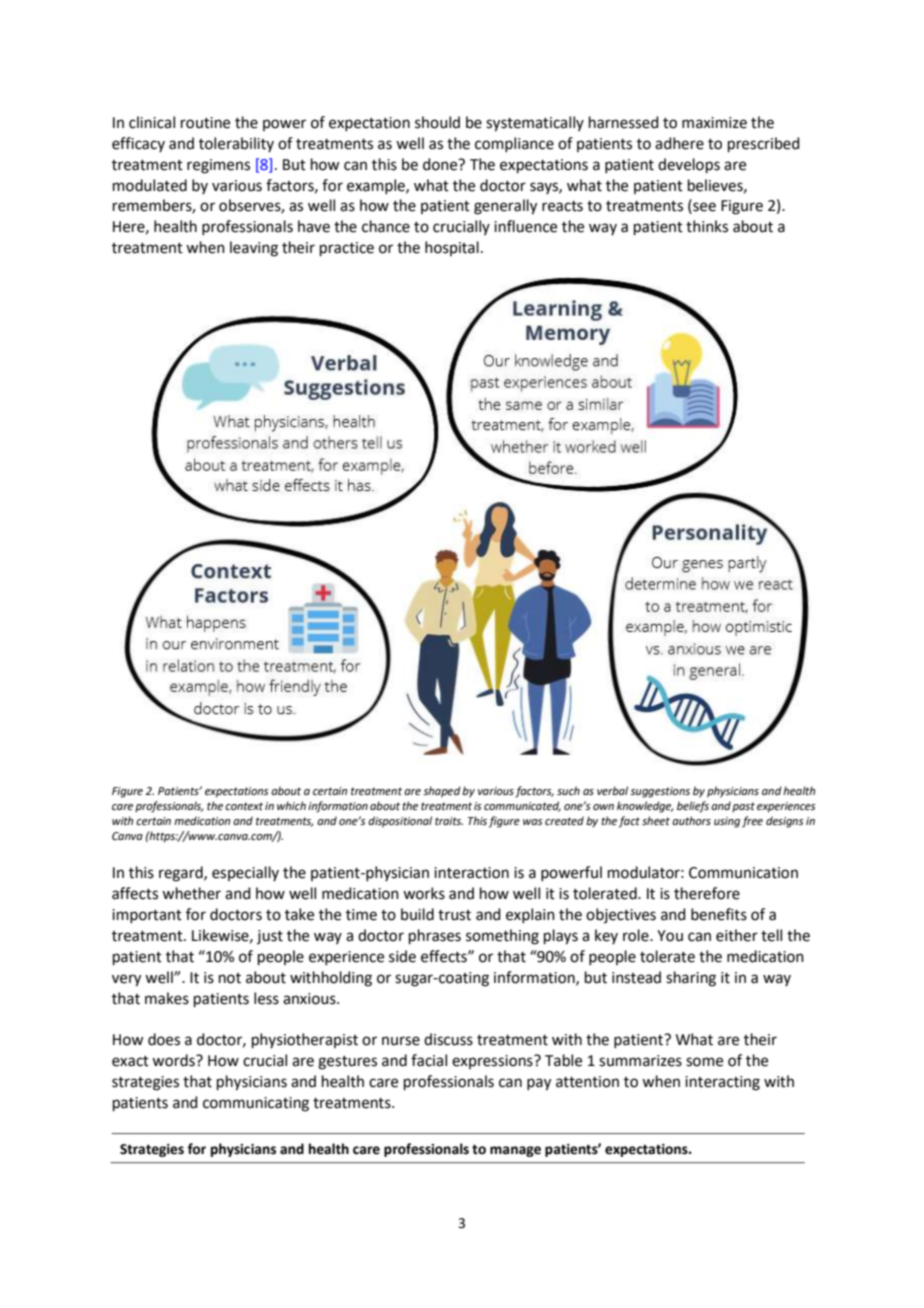  I want to click on interaction, so click(471, 873).
